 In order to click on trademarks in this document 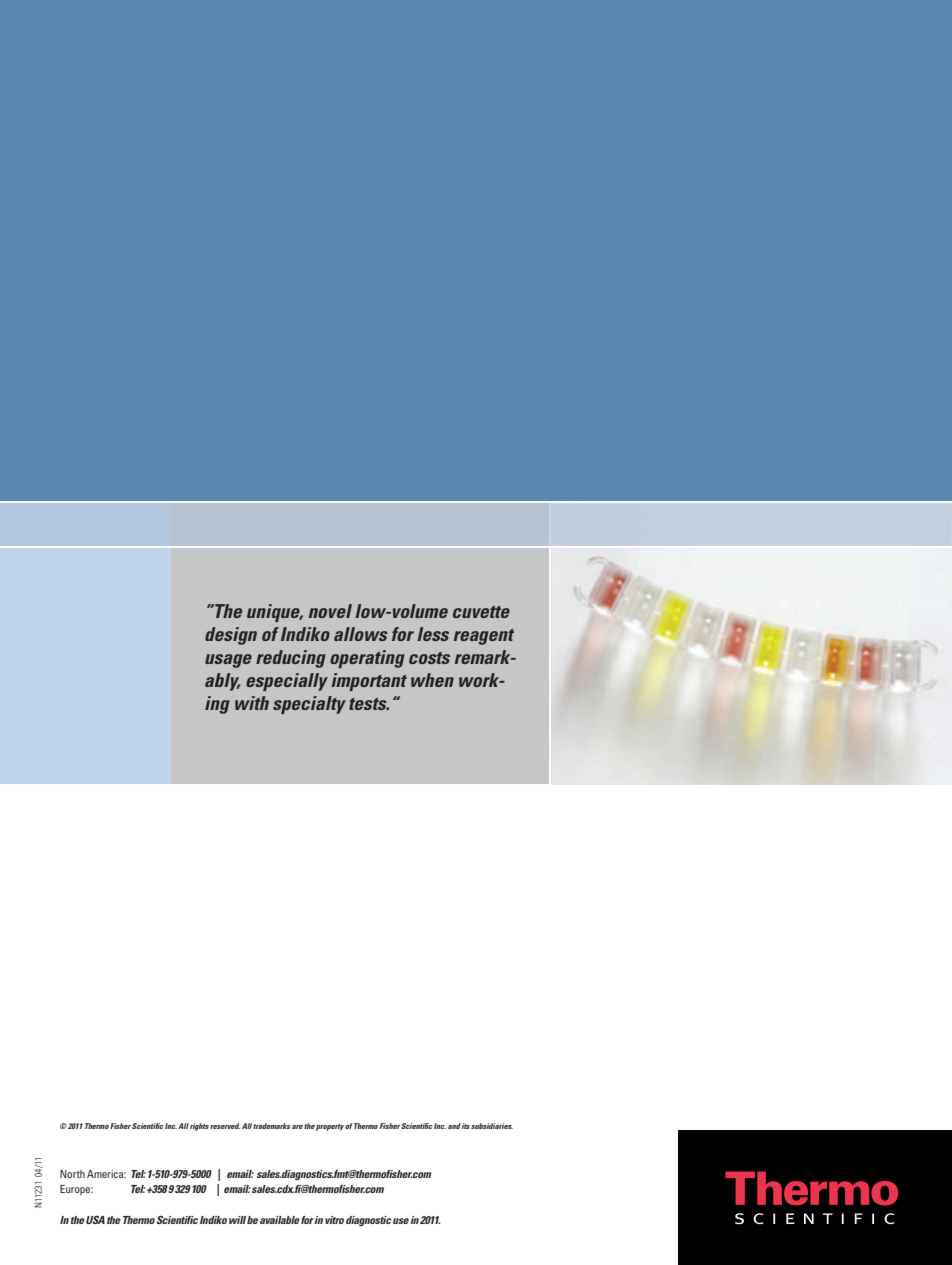, I will do `click(272, 1126)`.
